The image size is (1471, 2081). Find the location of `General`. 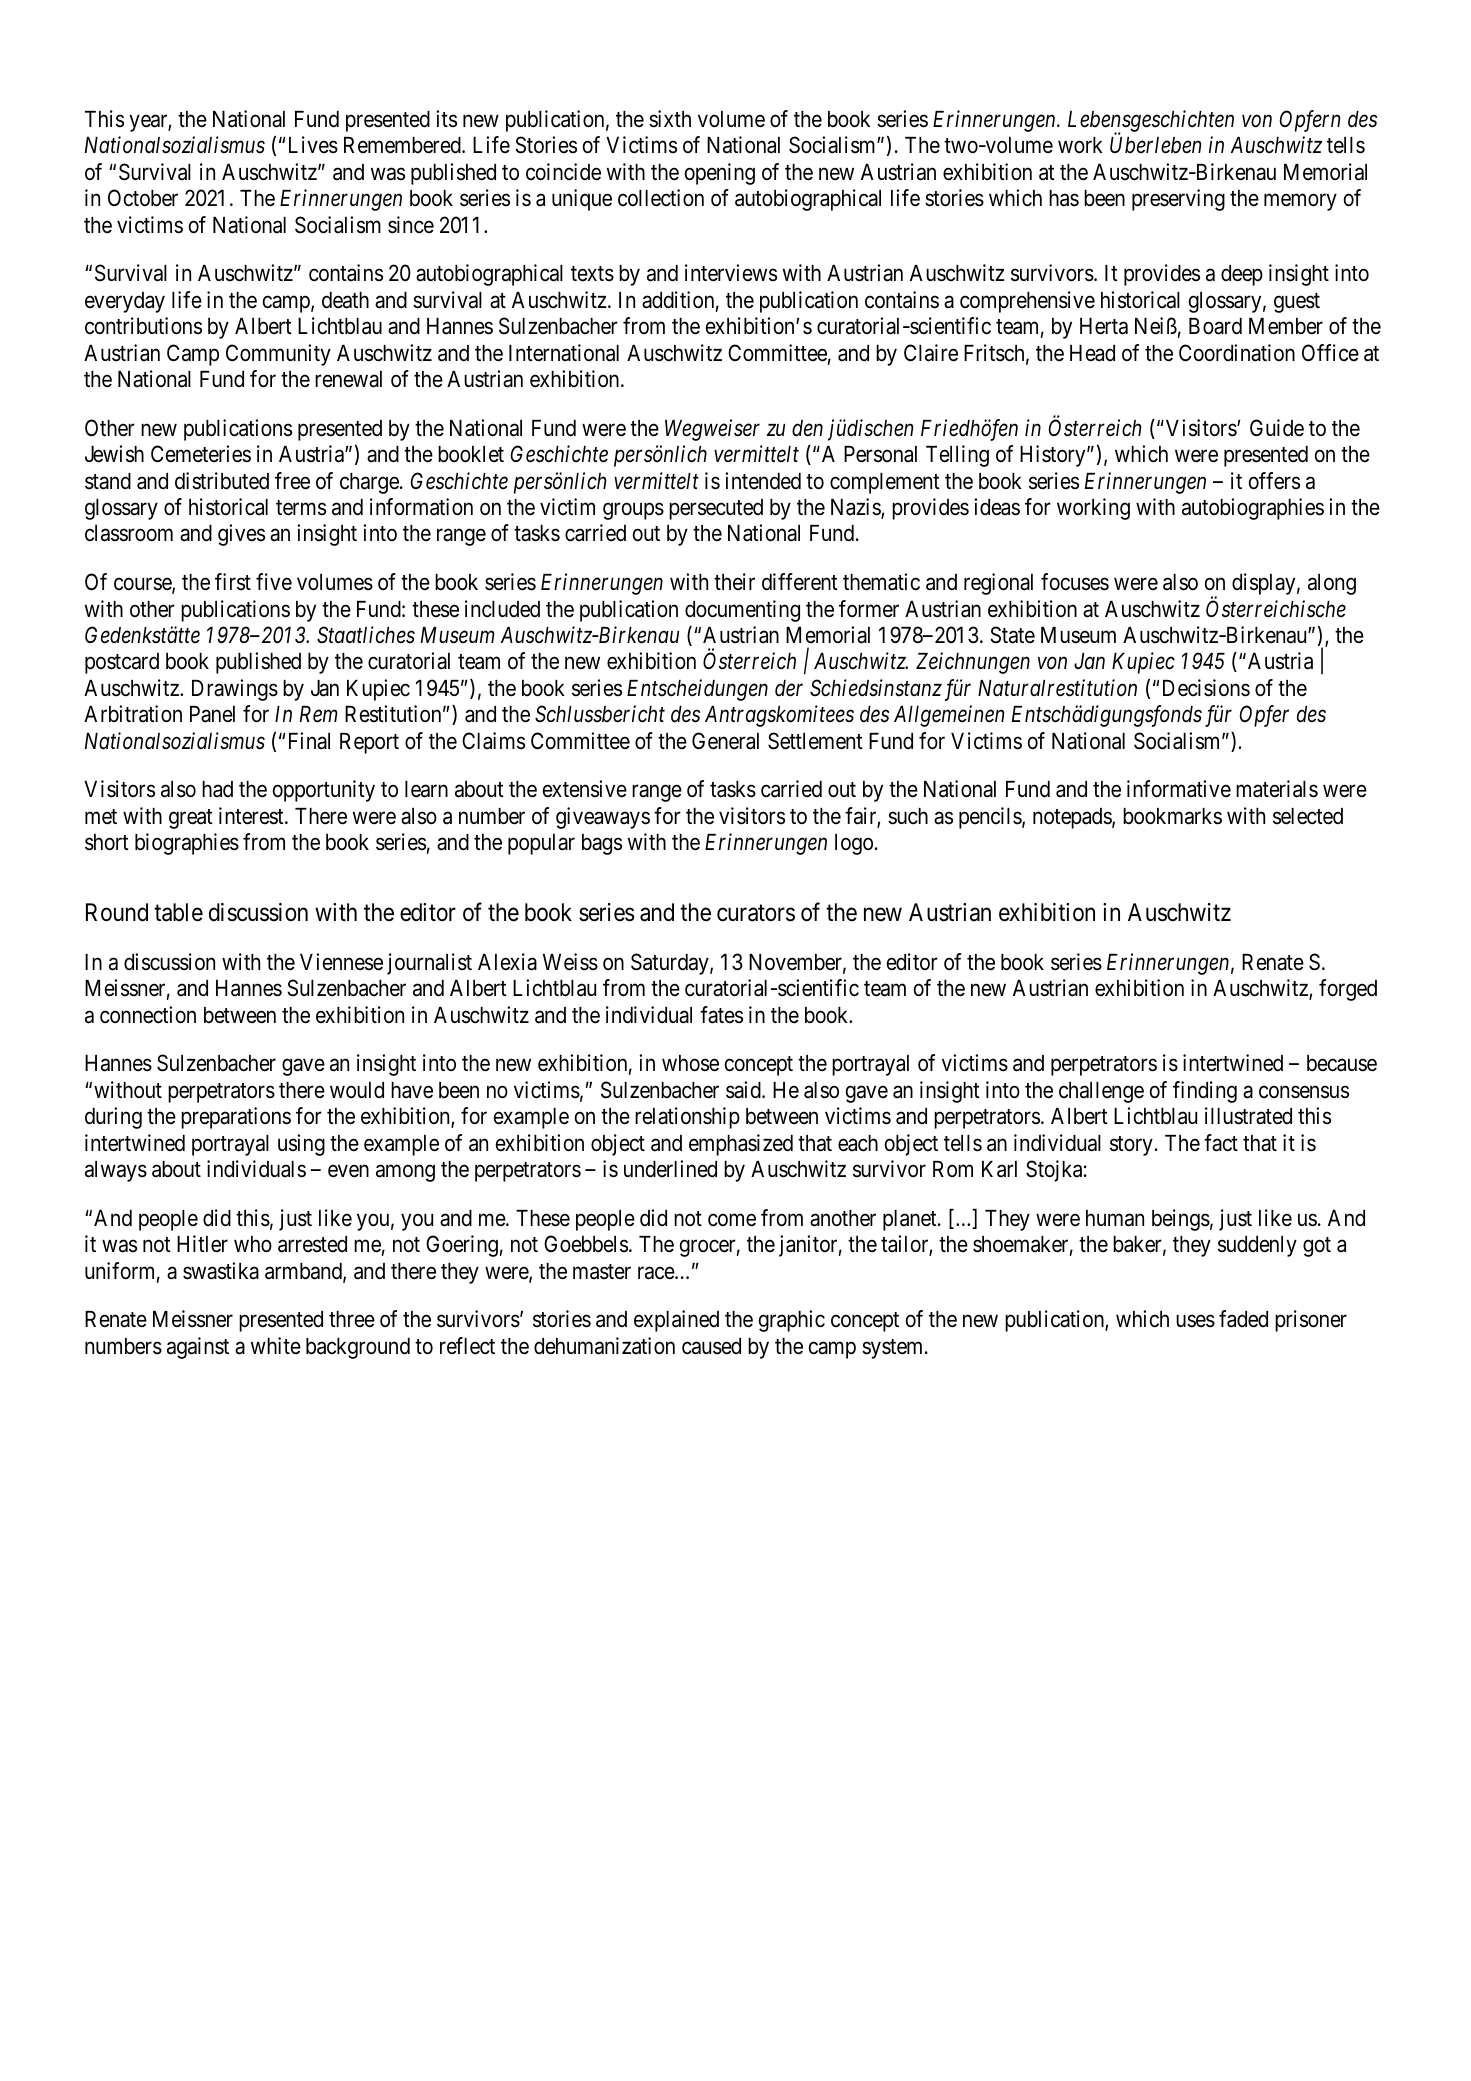

General is located at coordinates (725, 741).
